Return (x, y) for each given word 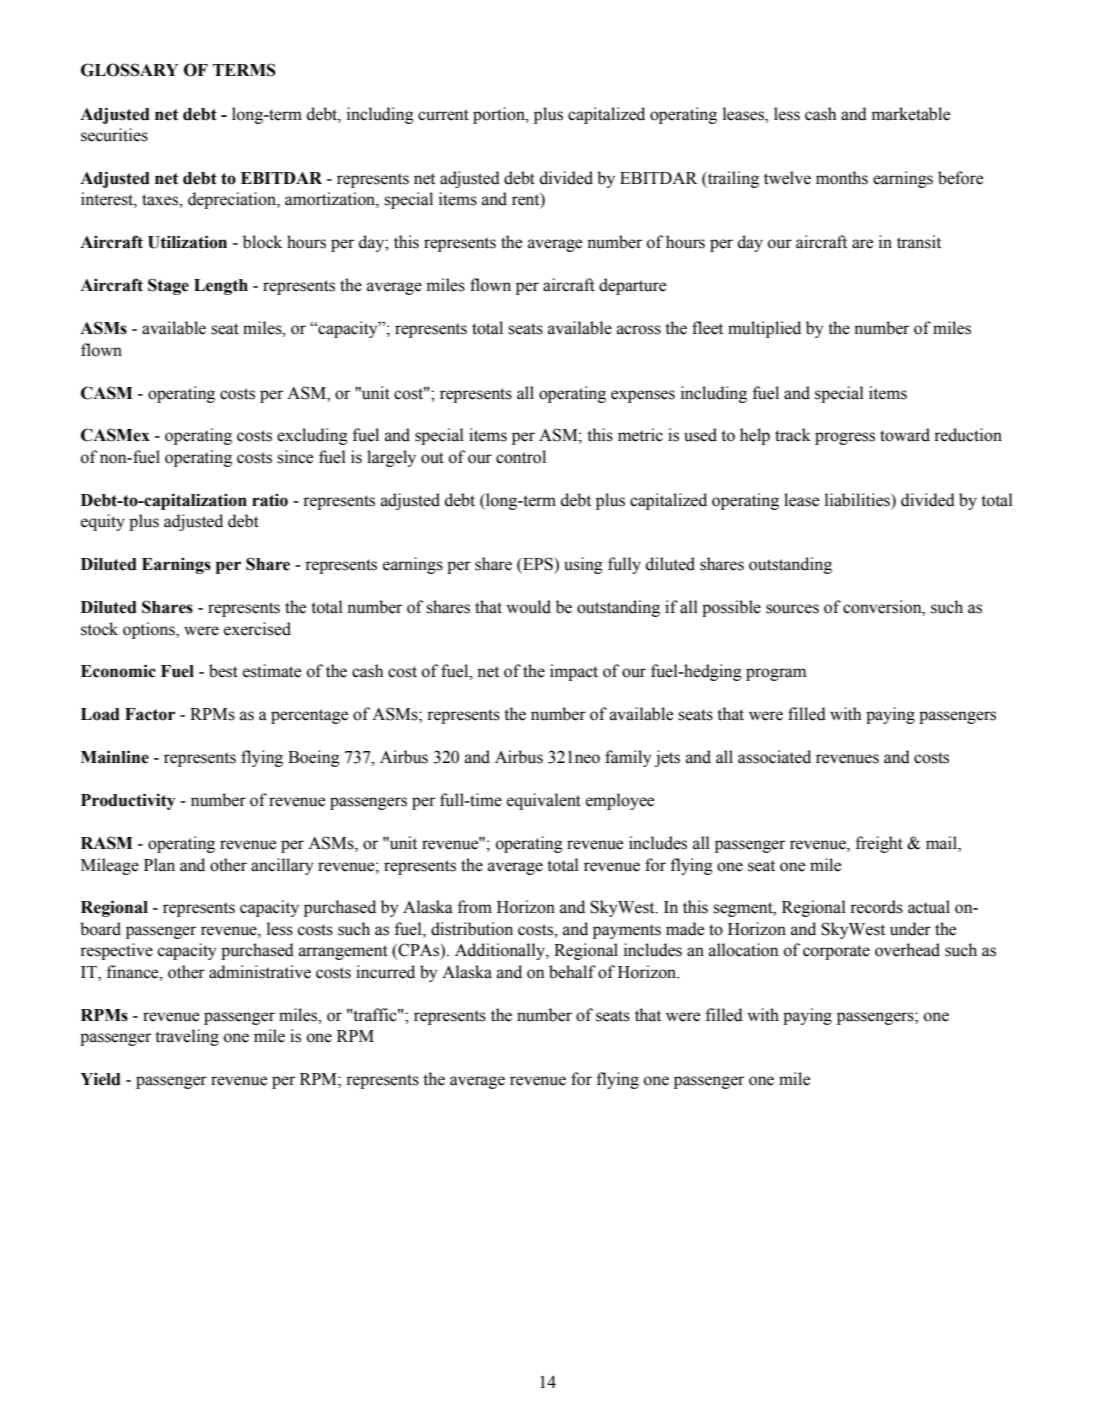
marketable (911, 114)
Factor (150, 714)
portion (500, 115)
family (628, 758)
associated (774, 757)
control (521, 457)
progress (845, 438)
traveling (187, 1037)
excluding (312, 436)
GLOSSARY (129, 70)
